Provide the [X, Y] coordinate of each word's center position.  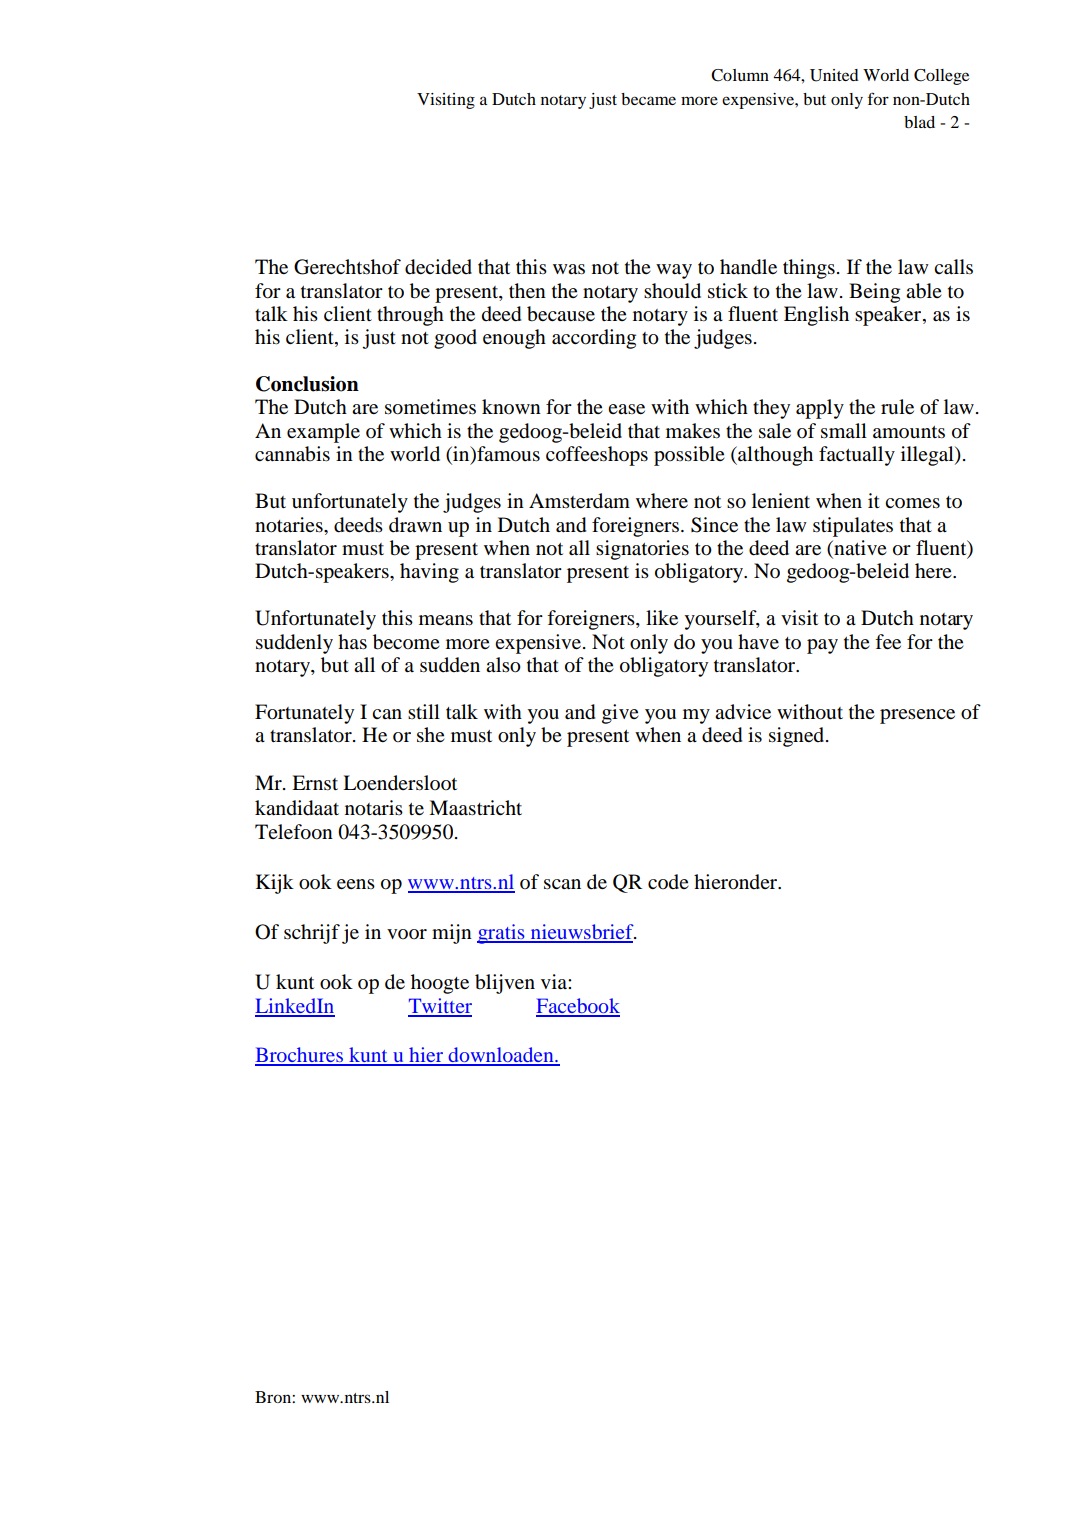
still [424, 711]
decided [438, 267]
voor [407, 934]
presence [917, 716]
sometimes [430, 407]
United [834, 75]
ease [626, 409]
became [648, 99]
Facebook [578, 1007]
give [620, 714]
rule [897, 406]
